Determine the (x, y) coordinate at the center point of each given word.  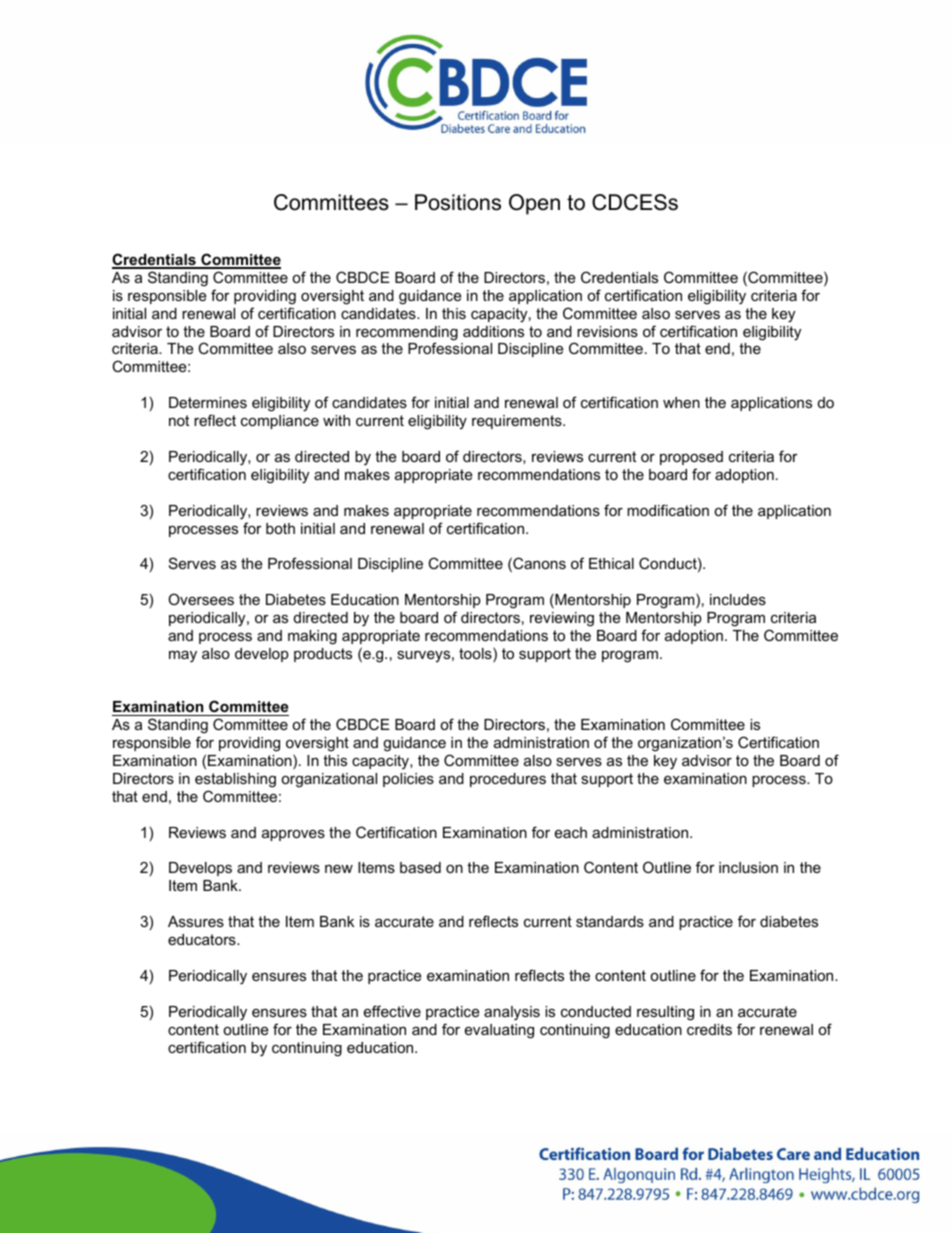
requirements (518, 422)
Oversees (201, 599)
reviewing (562, 619)
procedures (508, 780)
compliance (280, 422)
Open (534, 204)
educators (203, 939)
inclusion (748, 867)
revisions (607, 331)
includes (738, 599)
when (681, 402)
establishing (235, 780)
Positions (458, 202)
